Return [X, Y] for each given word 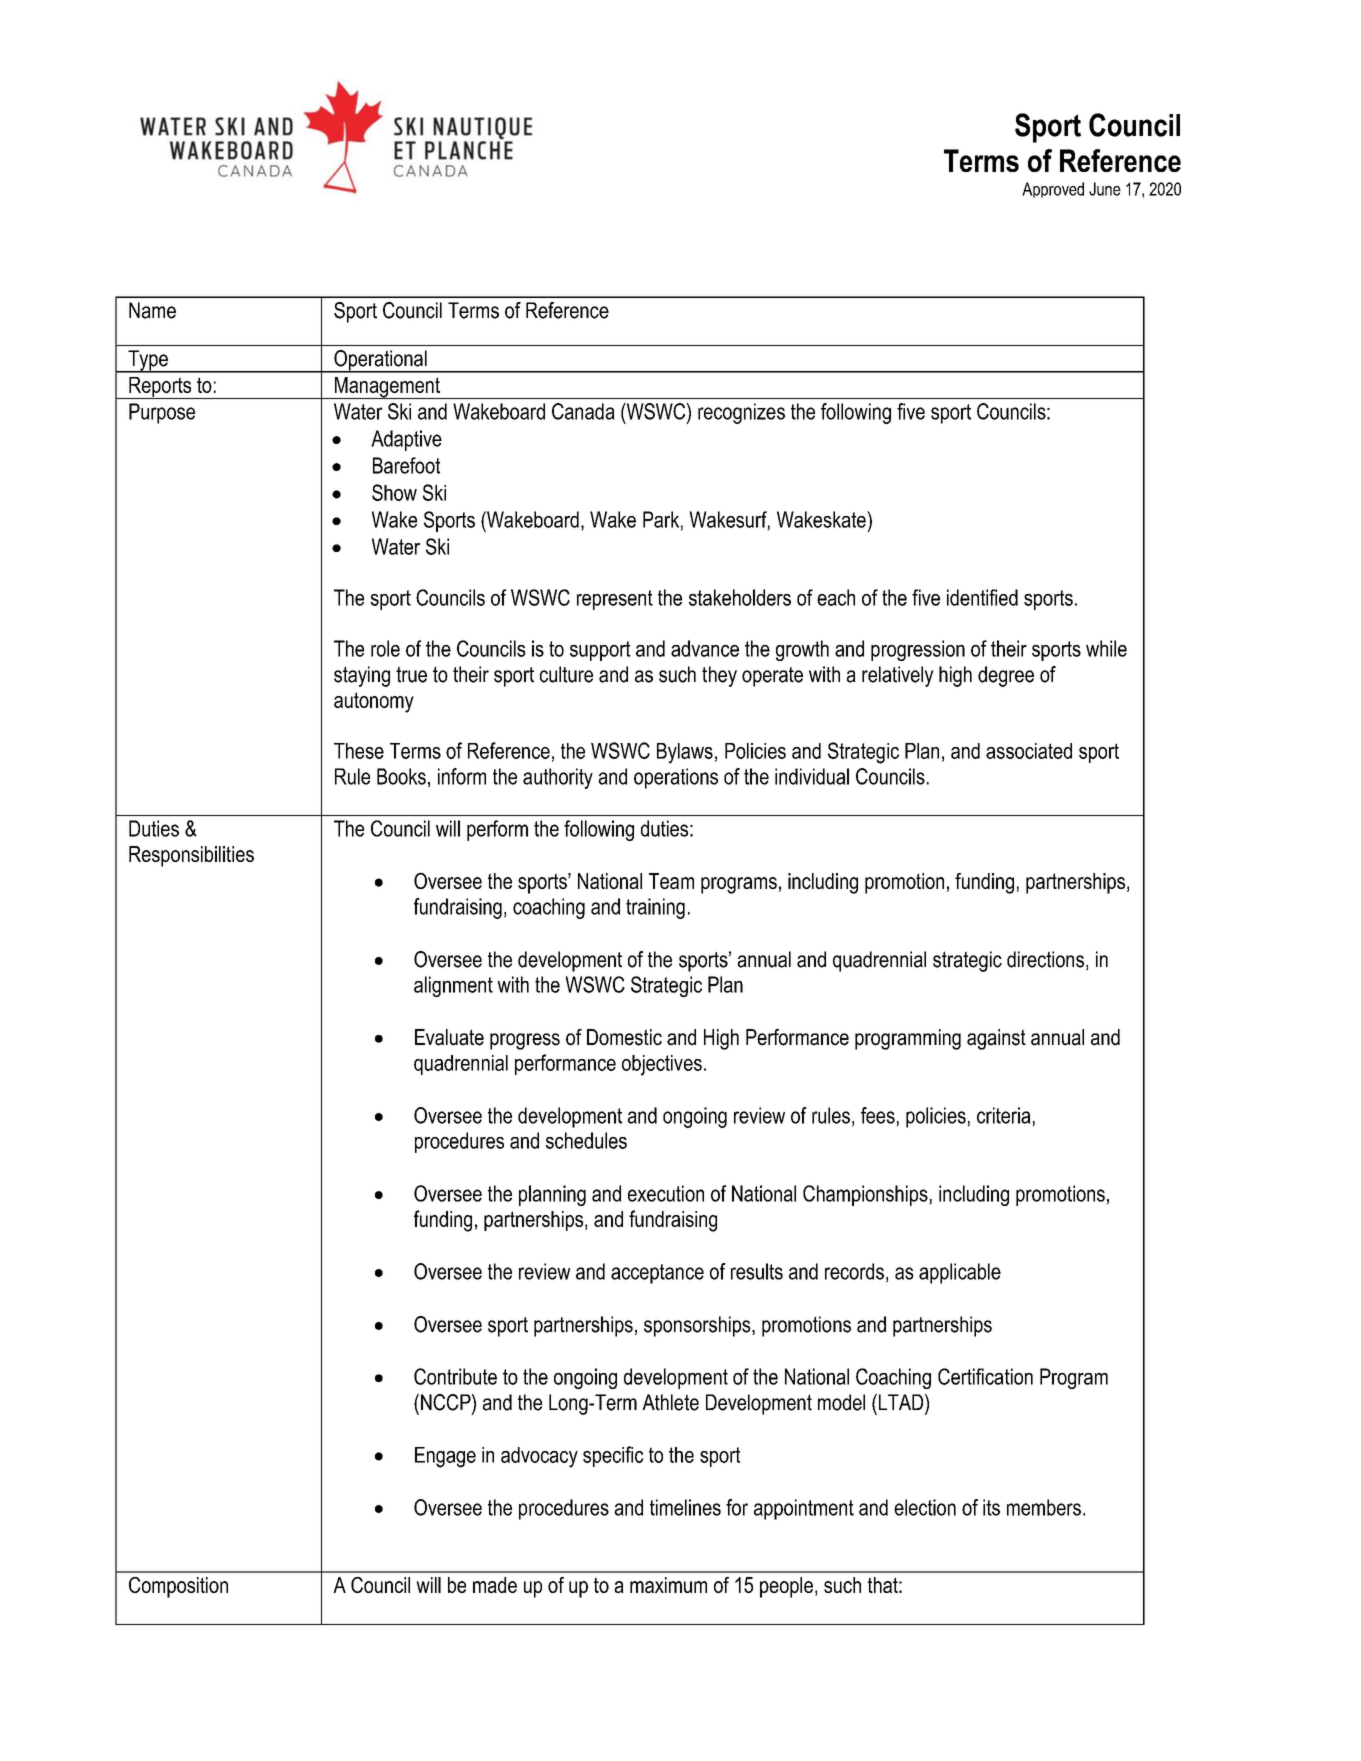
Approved [1053, 190]
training [655, 908]
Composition [178, 1587]
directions [1045, 959]
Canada [583, 411]
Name [152, 310]
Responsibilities [191, 856]
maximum [668, 1585]
